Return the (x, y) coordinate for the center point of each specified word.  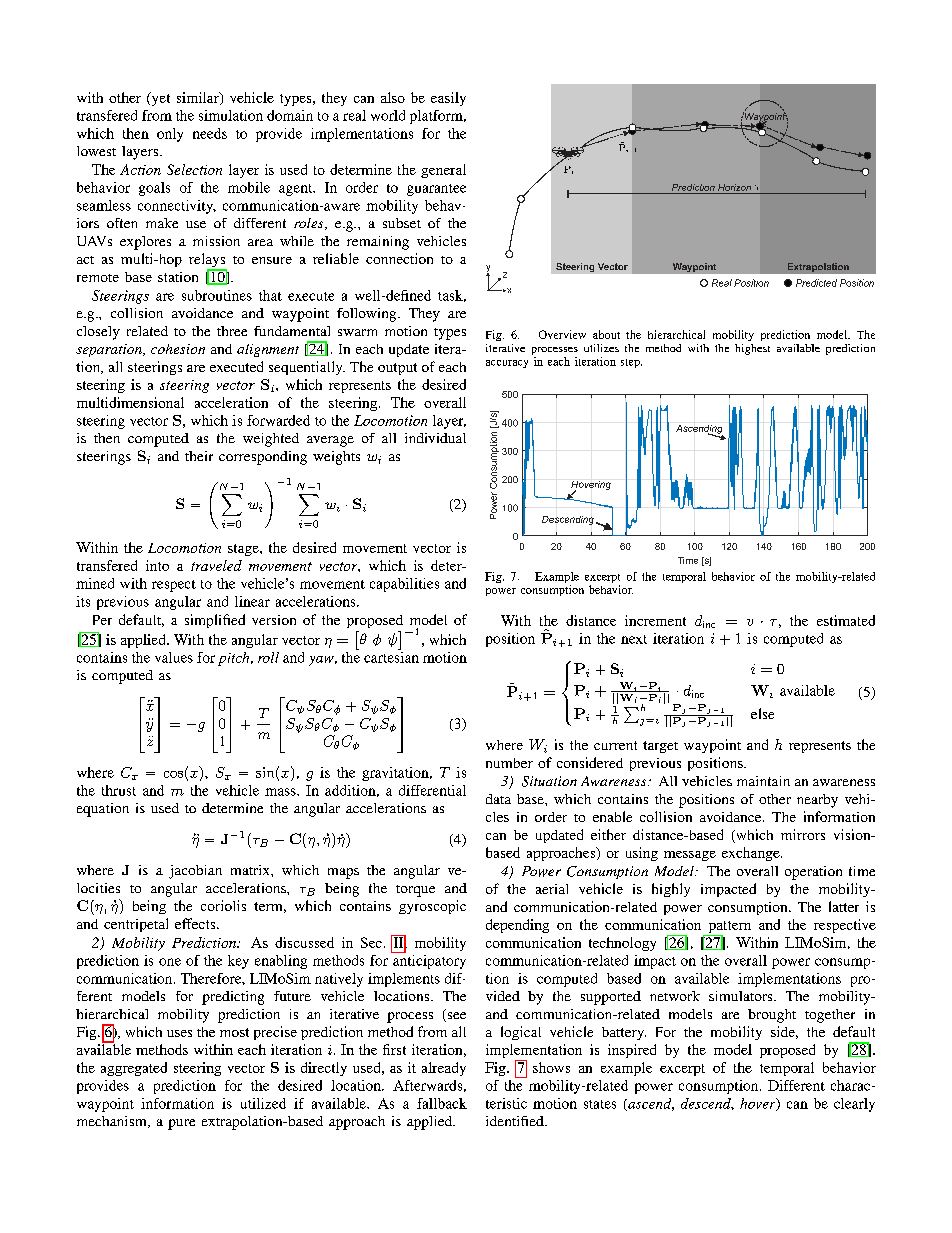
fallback (442, 1103)
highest (752, 349)
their (199, 456)
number (509, 763)
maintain (763, 781)
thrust (119, 790)
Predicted (816, 283)
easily (448, 99)
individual (435, 438)
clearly (854, 1105)
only (170, 135)
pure (181, 1124)
